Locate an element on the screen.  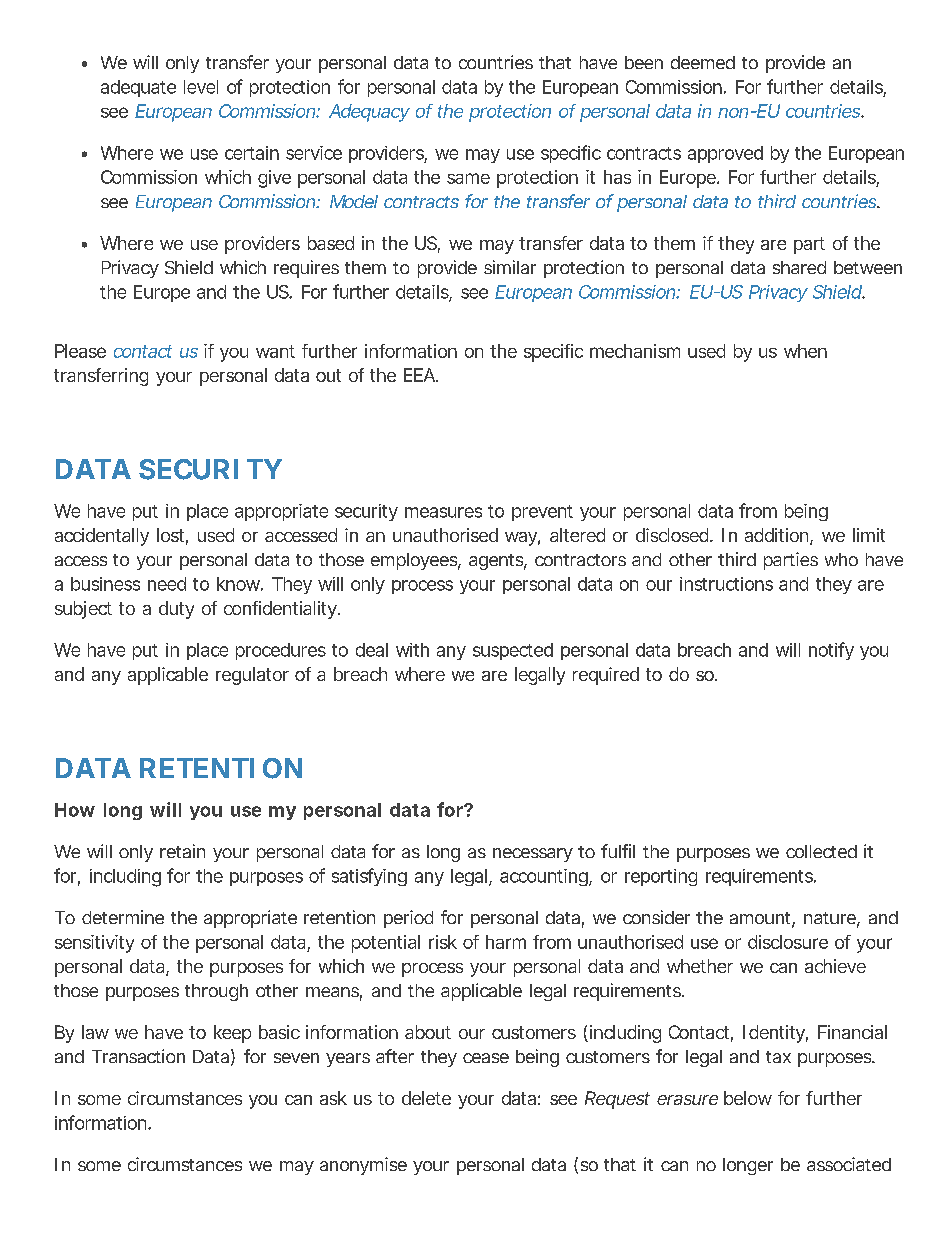
duty is located at coordinates (176, 610).
